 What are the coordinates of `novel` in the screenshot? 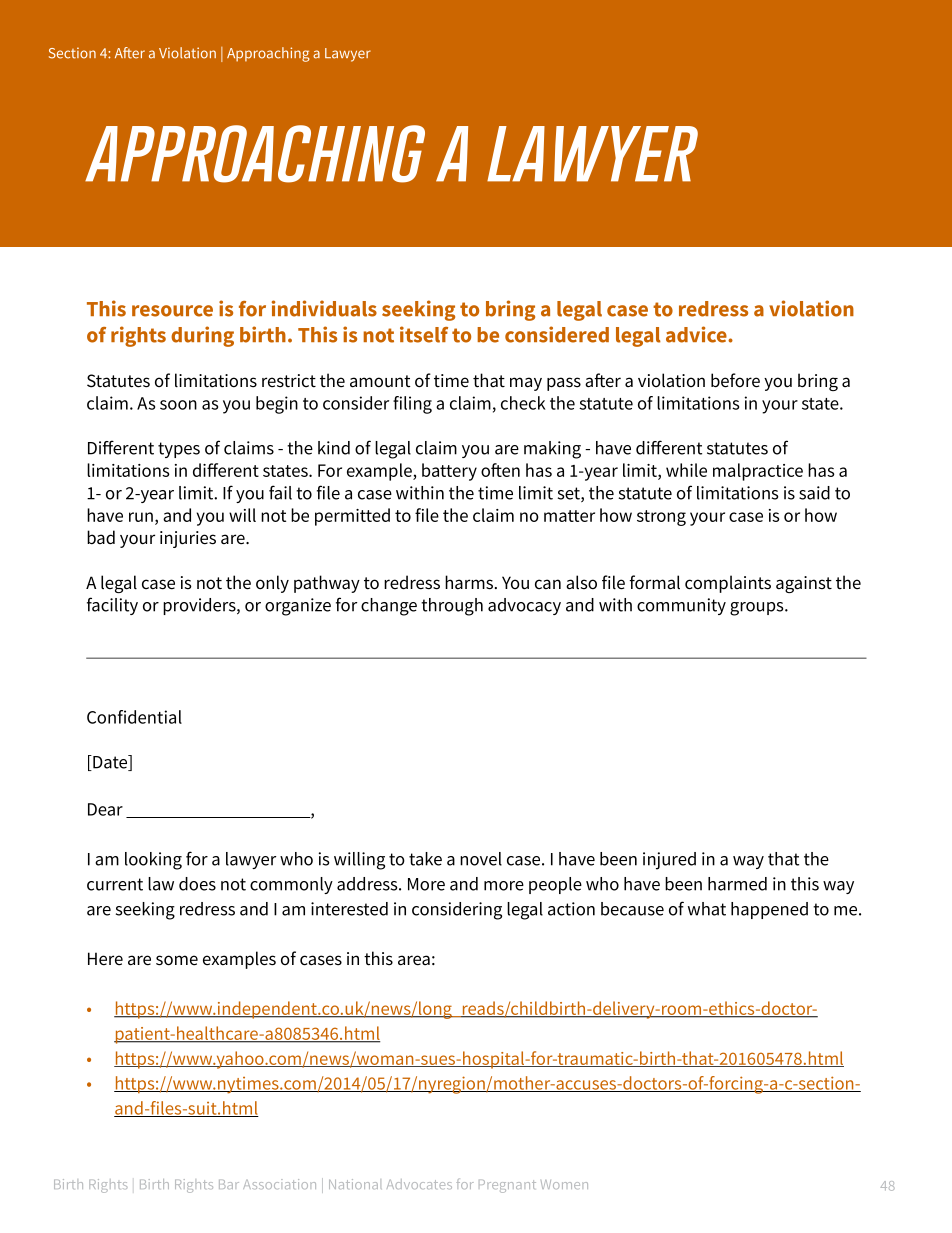 It's located at (481, 859).
